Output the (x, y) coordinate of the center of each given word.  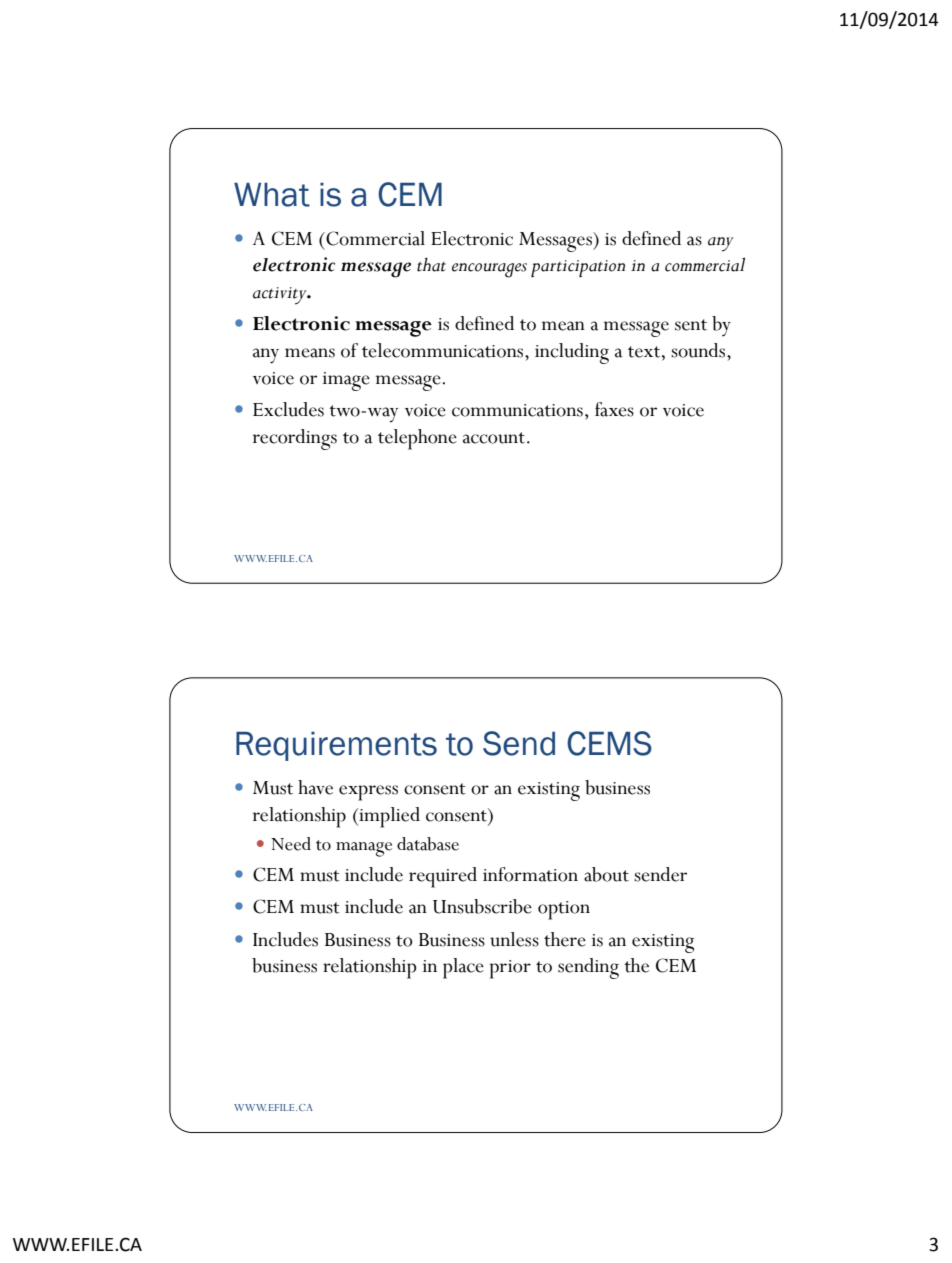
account (494, 438)
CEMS (609, 743)
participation (578, 268)
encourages (489, 270)
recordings (294, 439)
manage (364, 849)
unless (514, 939)
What (272, 195)
